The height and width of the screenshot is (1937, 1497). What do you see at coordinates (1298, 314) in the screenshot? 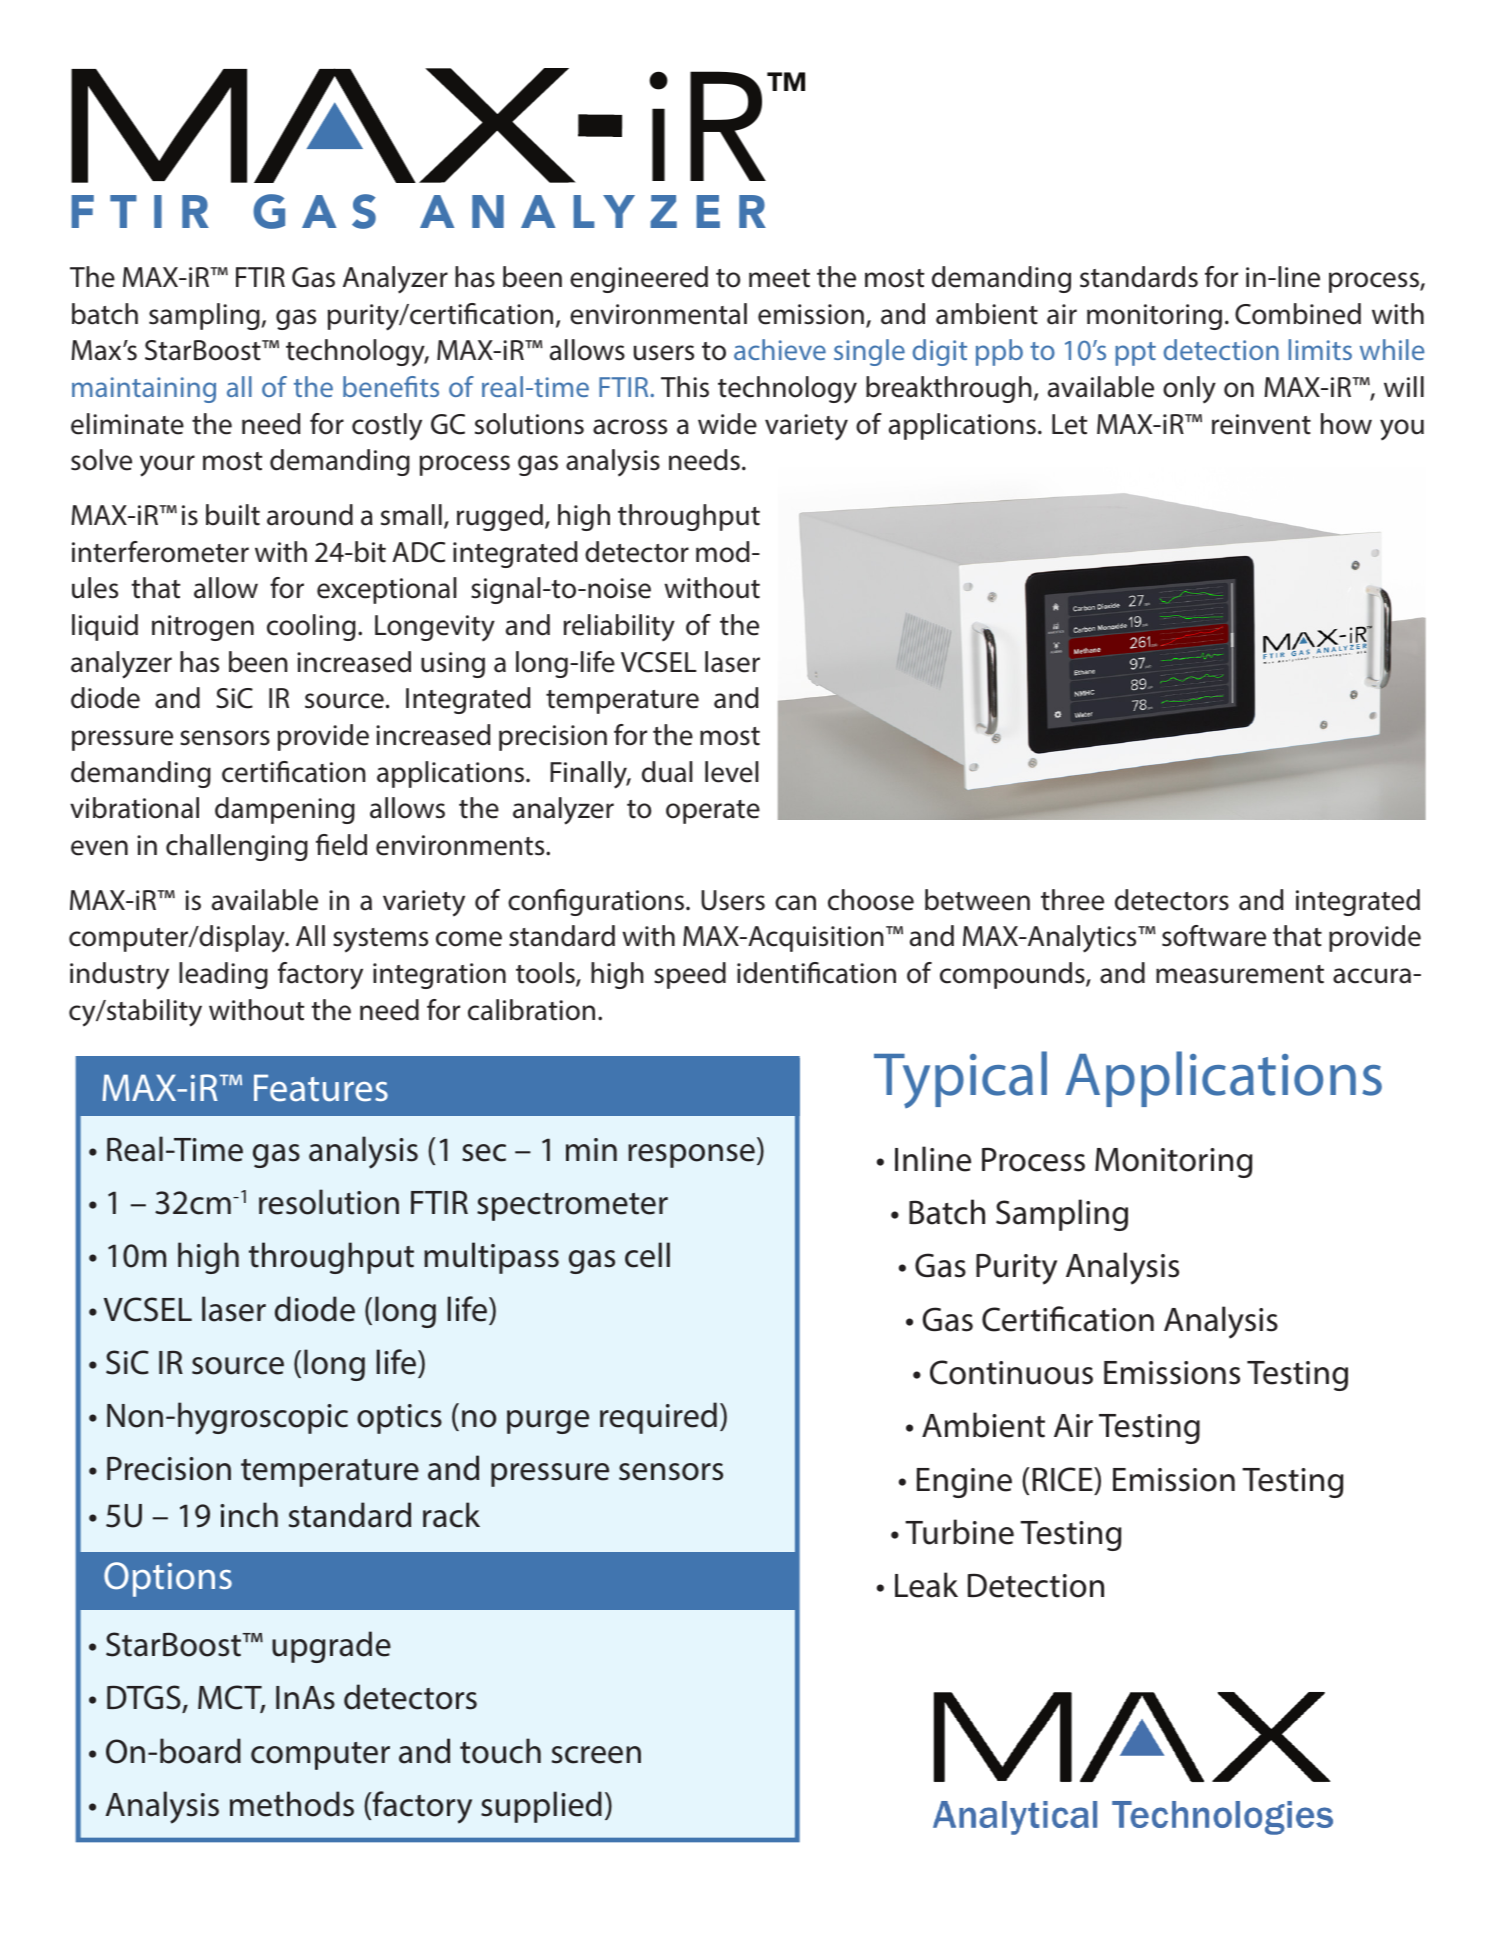
I see `Combined` at bounding box center [1298, 314].
